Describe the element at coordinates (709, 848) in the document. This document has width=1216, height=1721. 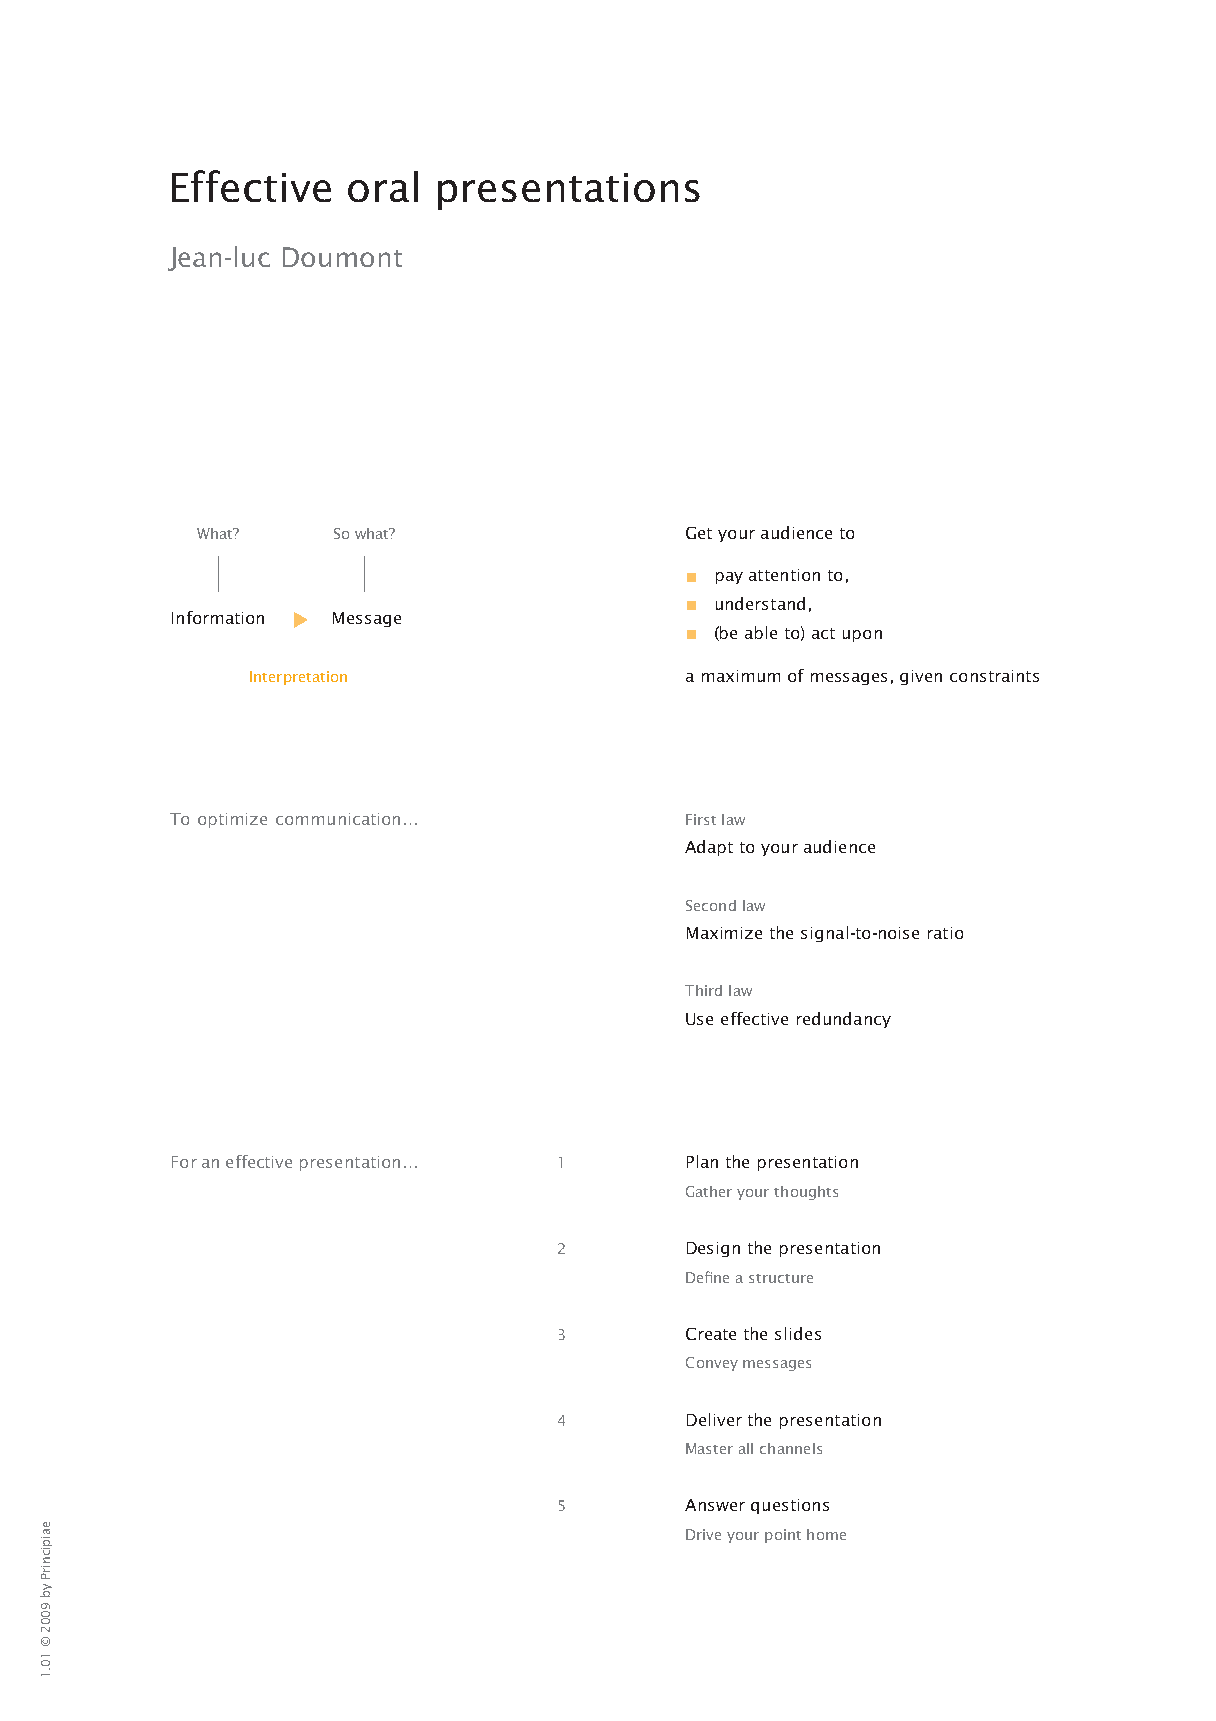
I see `Adapt` at that location.
